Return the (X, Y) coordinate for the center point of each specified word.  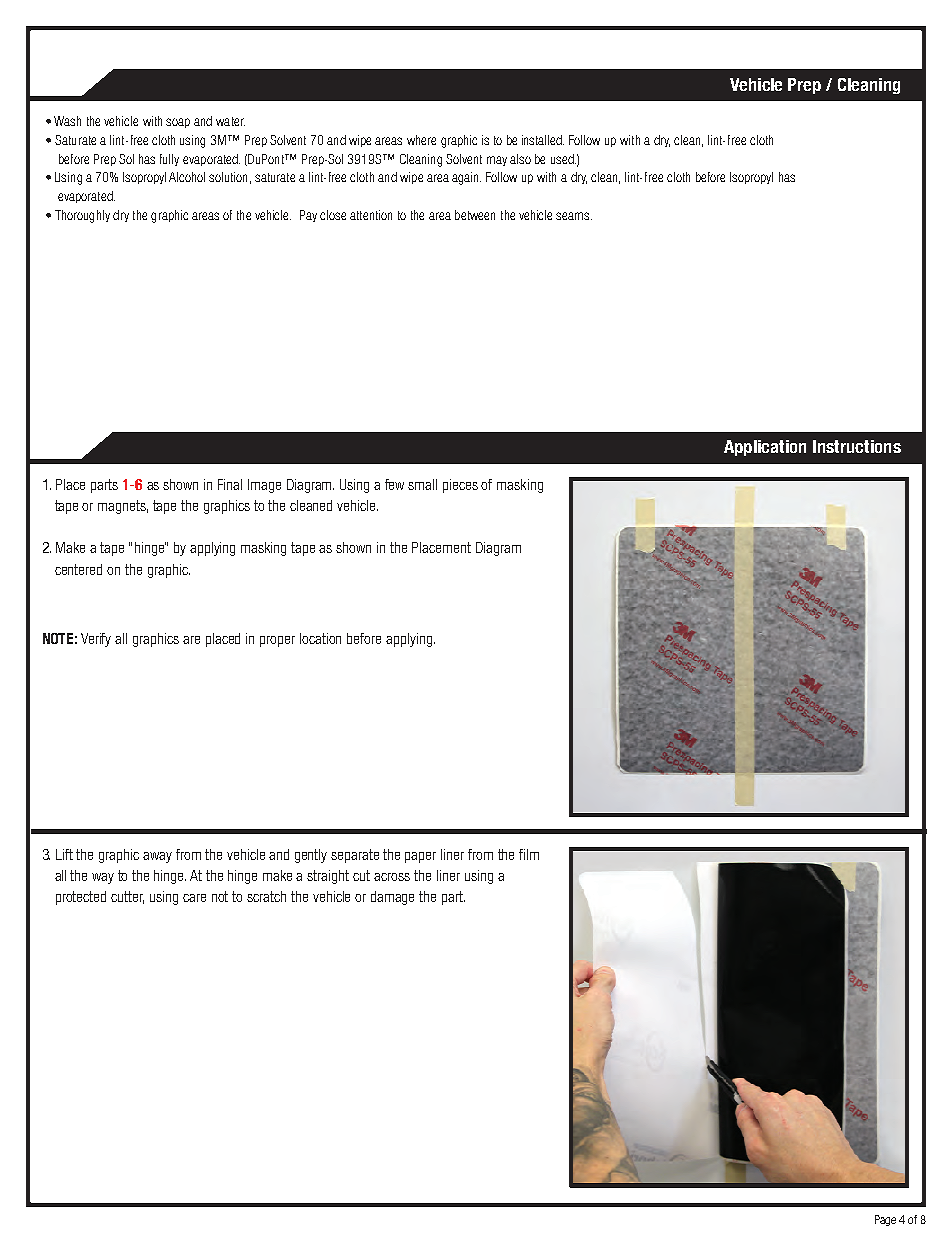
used (563, 159)
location (320, 638)
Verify (96, 640)
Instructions (857, 446)
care (194, 898)
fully (169, 160)
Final (230, 484)
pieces (460, 486)
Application (765, 448)
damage (392, 898)
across (392, 877)
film (529, 854)
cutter (127, 897)
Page (885, 1220)
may (497, 161)
